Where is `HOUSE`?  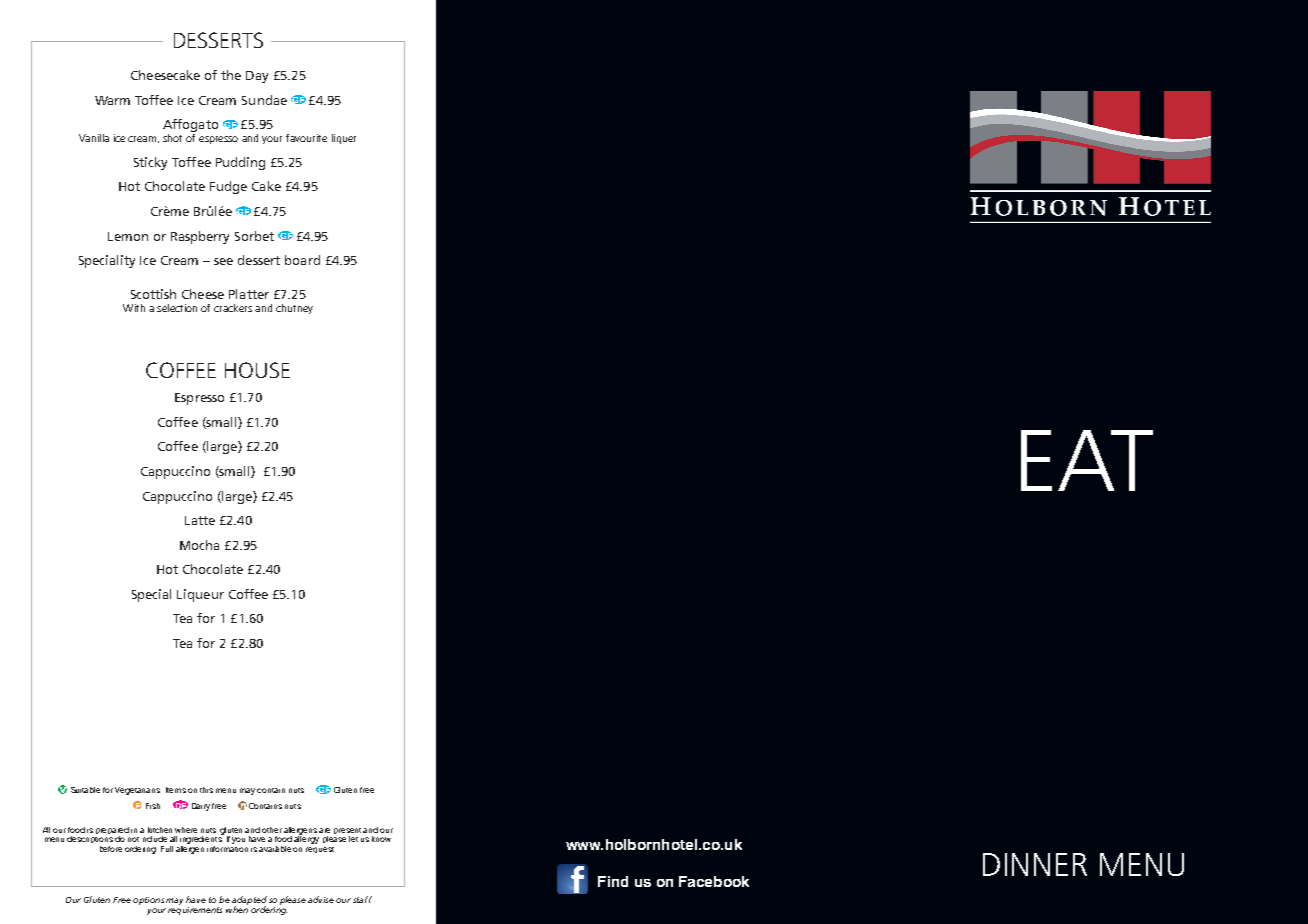
HOUSE is located at coordinates (257, 370).
